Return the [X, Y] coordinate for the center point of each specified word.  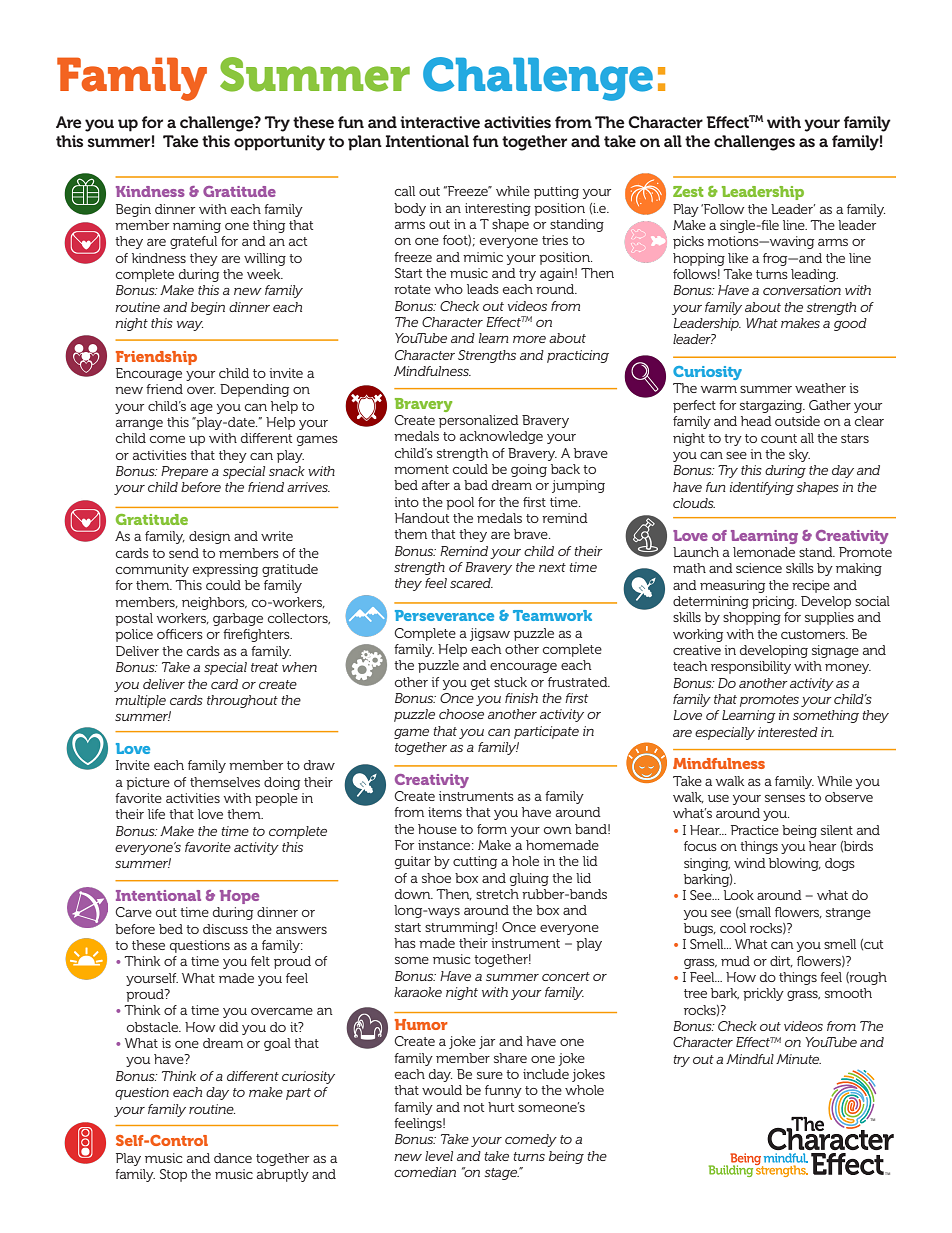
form [492, 829]
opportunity [279, 143]
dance [233, 1158]
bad [476, 485]
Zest [688, 191]
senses [785, 798]
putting [556, 192]
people [276, 799]
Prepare [184, 472]
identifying [762, 488]
